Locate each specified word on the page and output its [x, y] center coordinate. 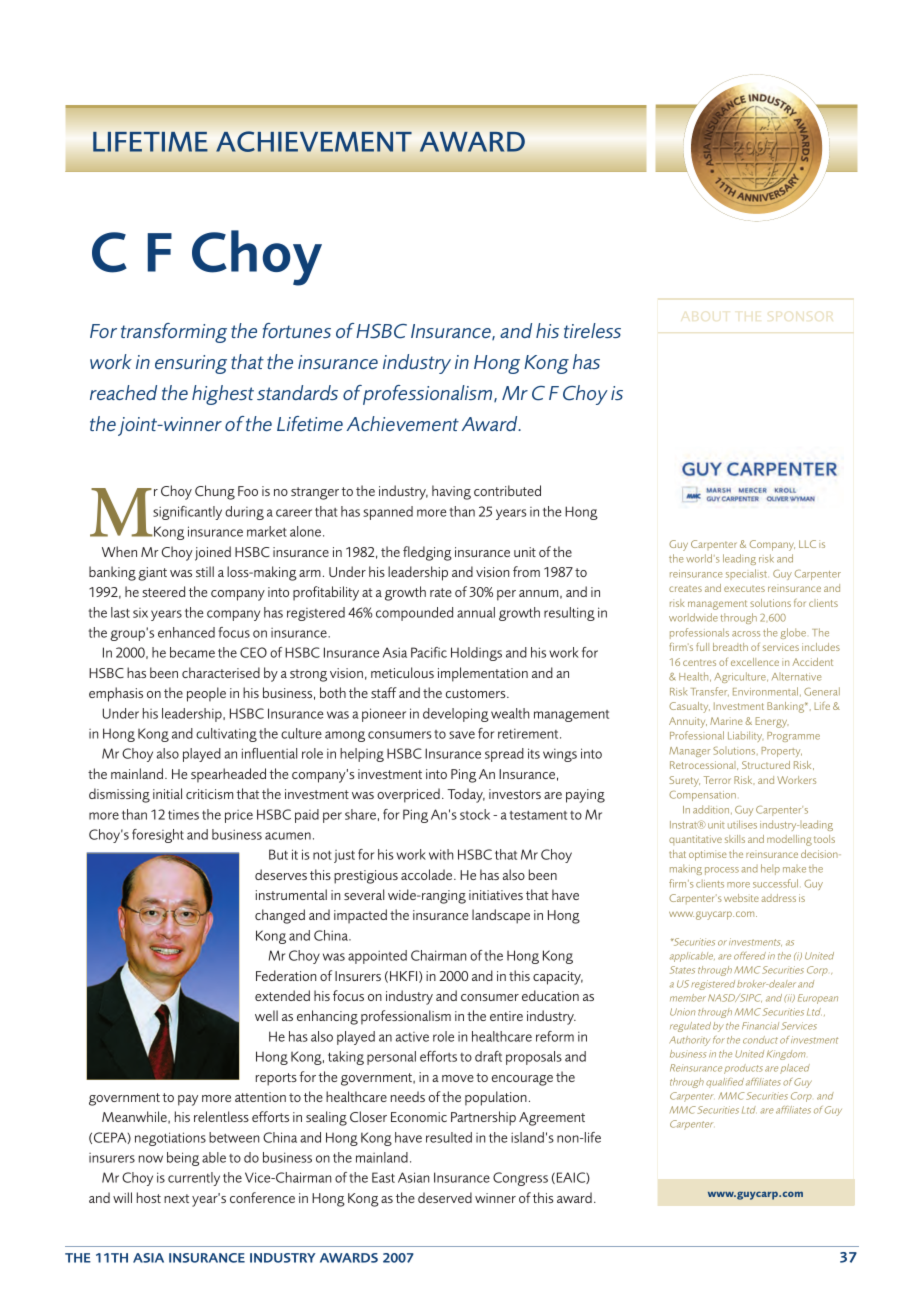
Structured [766, 765]
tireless [592, 330]
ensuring [191, 364]
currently [194, 1179]
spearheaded [228, 775]
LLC [807, 544]
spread [504, 755]
